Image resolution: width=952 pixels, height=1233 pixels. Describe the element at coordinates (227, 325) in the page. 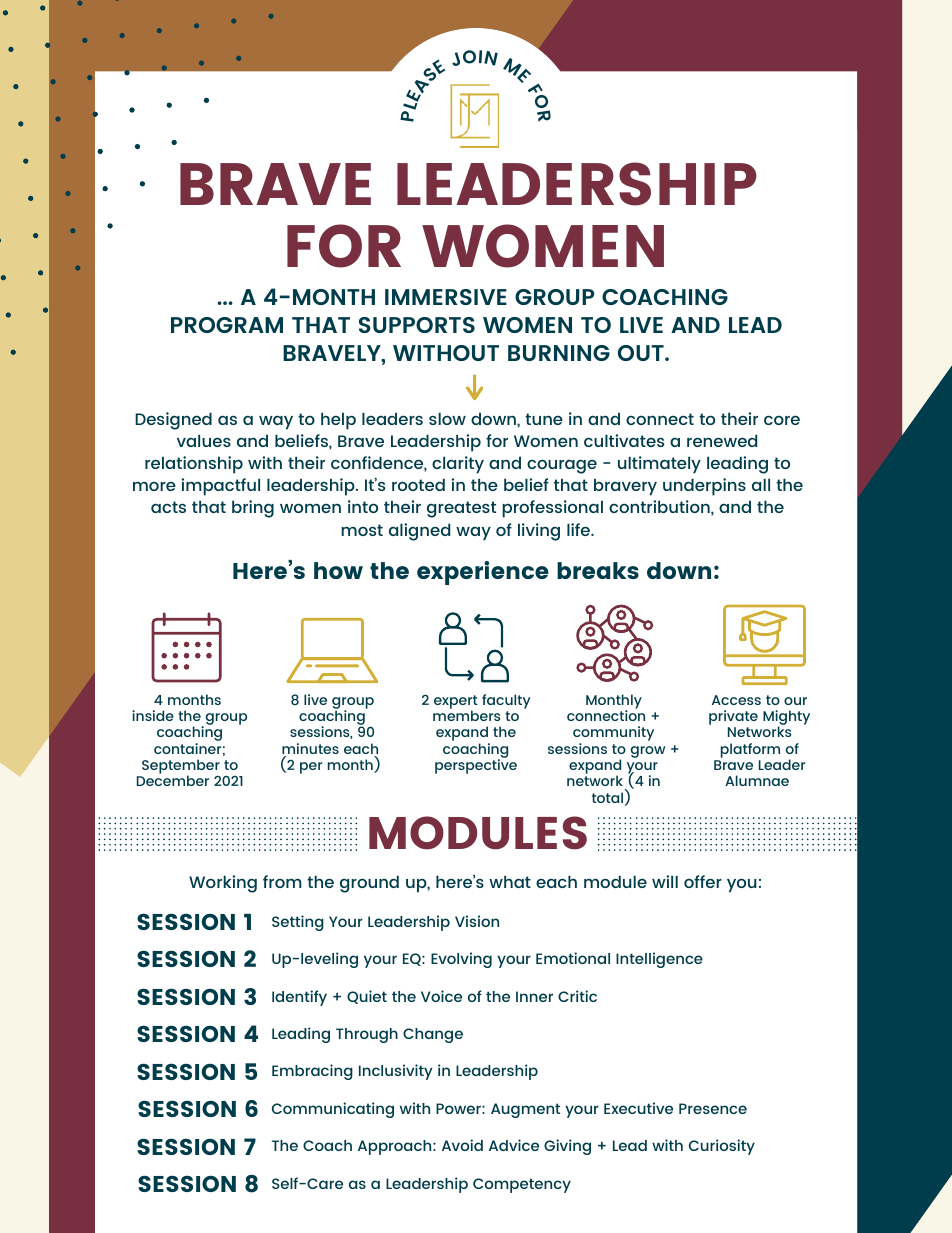

I see `PROGRAM` at that location.
